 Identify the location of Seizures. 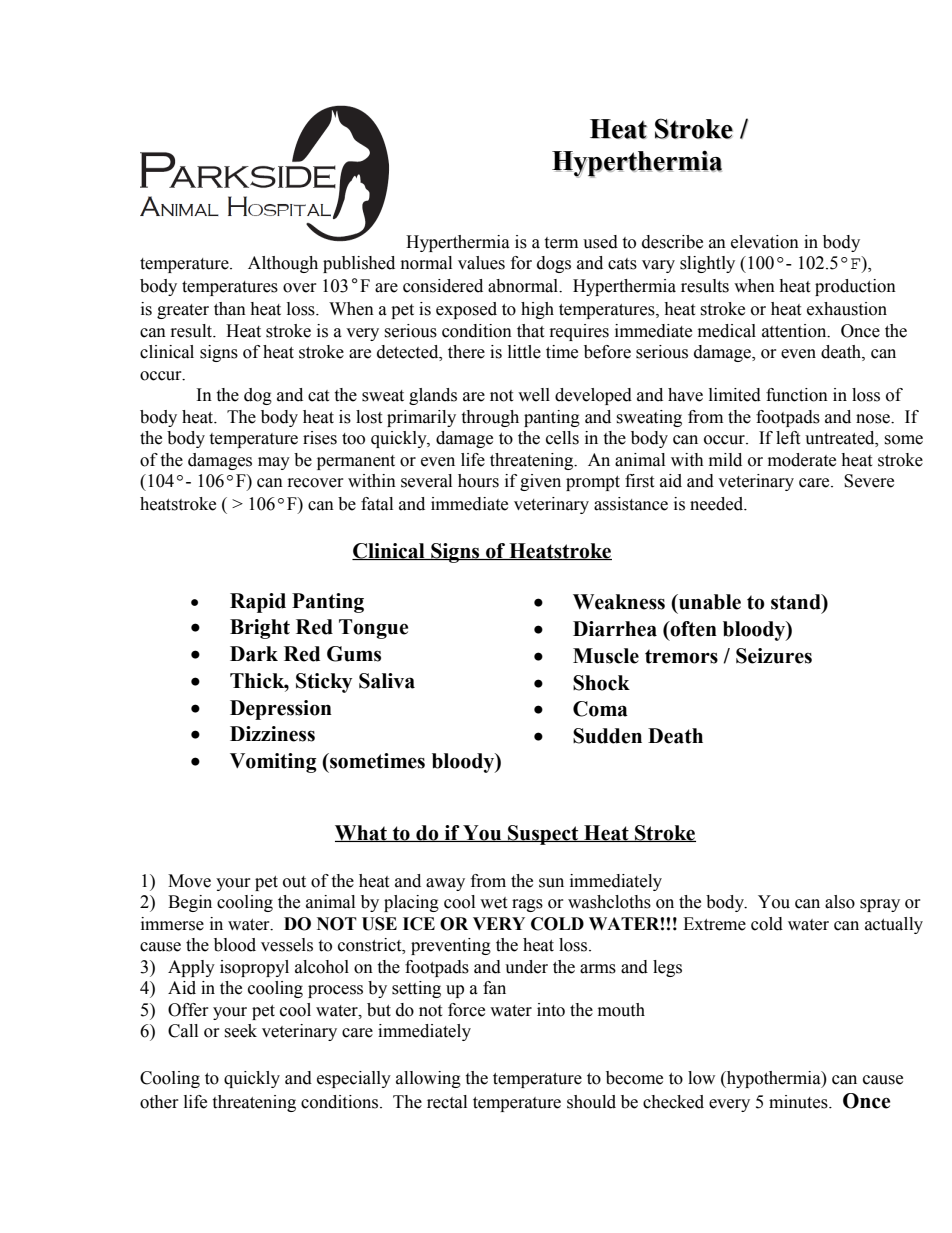
(774, 656).
